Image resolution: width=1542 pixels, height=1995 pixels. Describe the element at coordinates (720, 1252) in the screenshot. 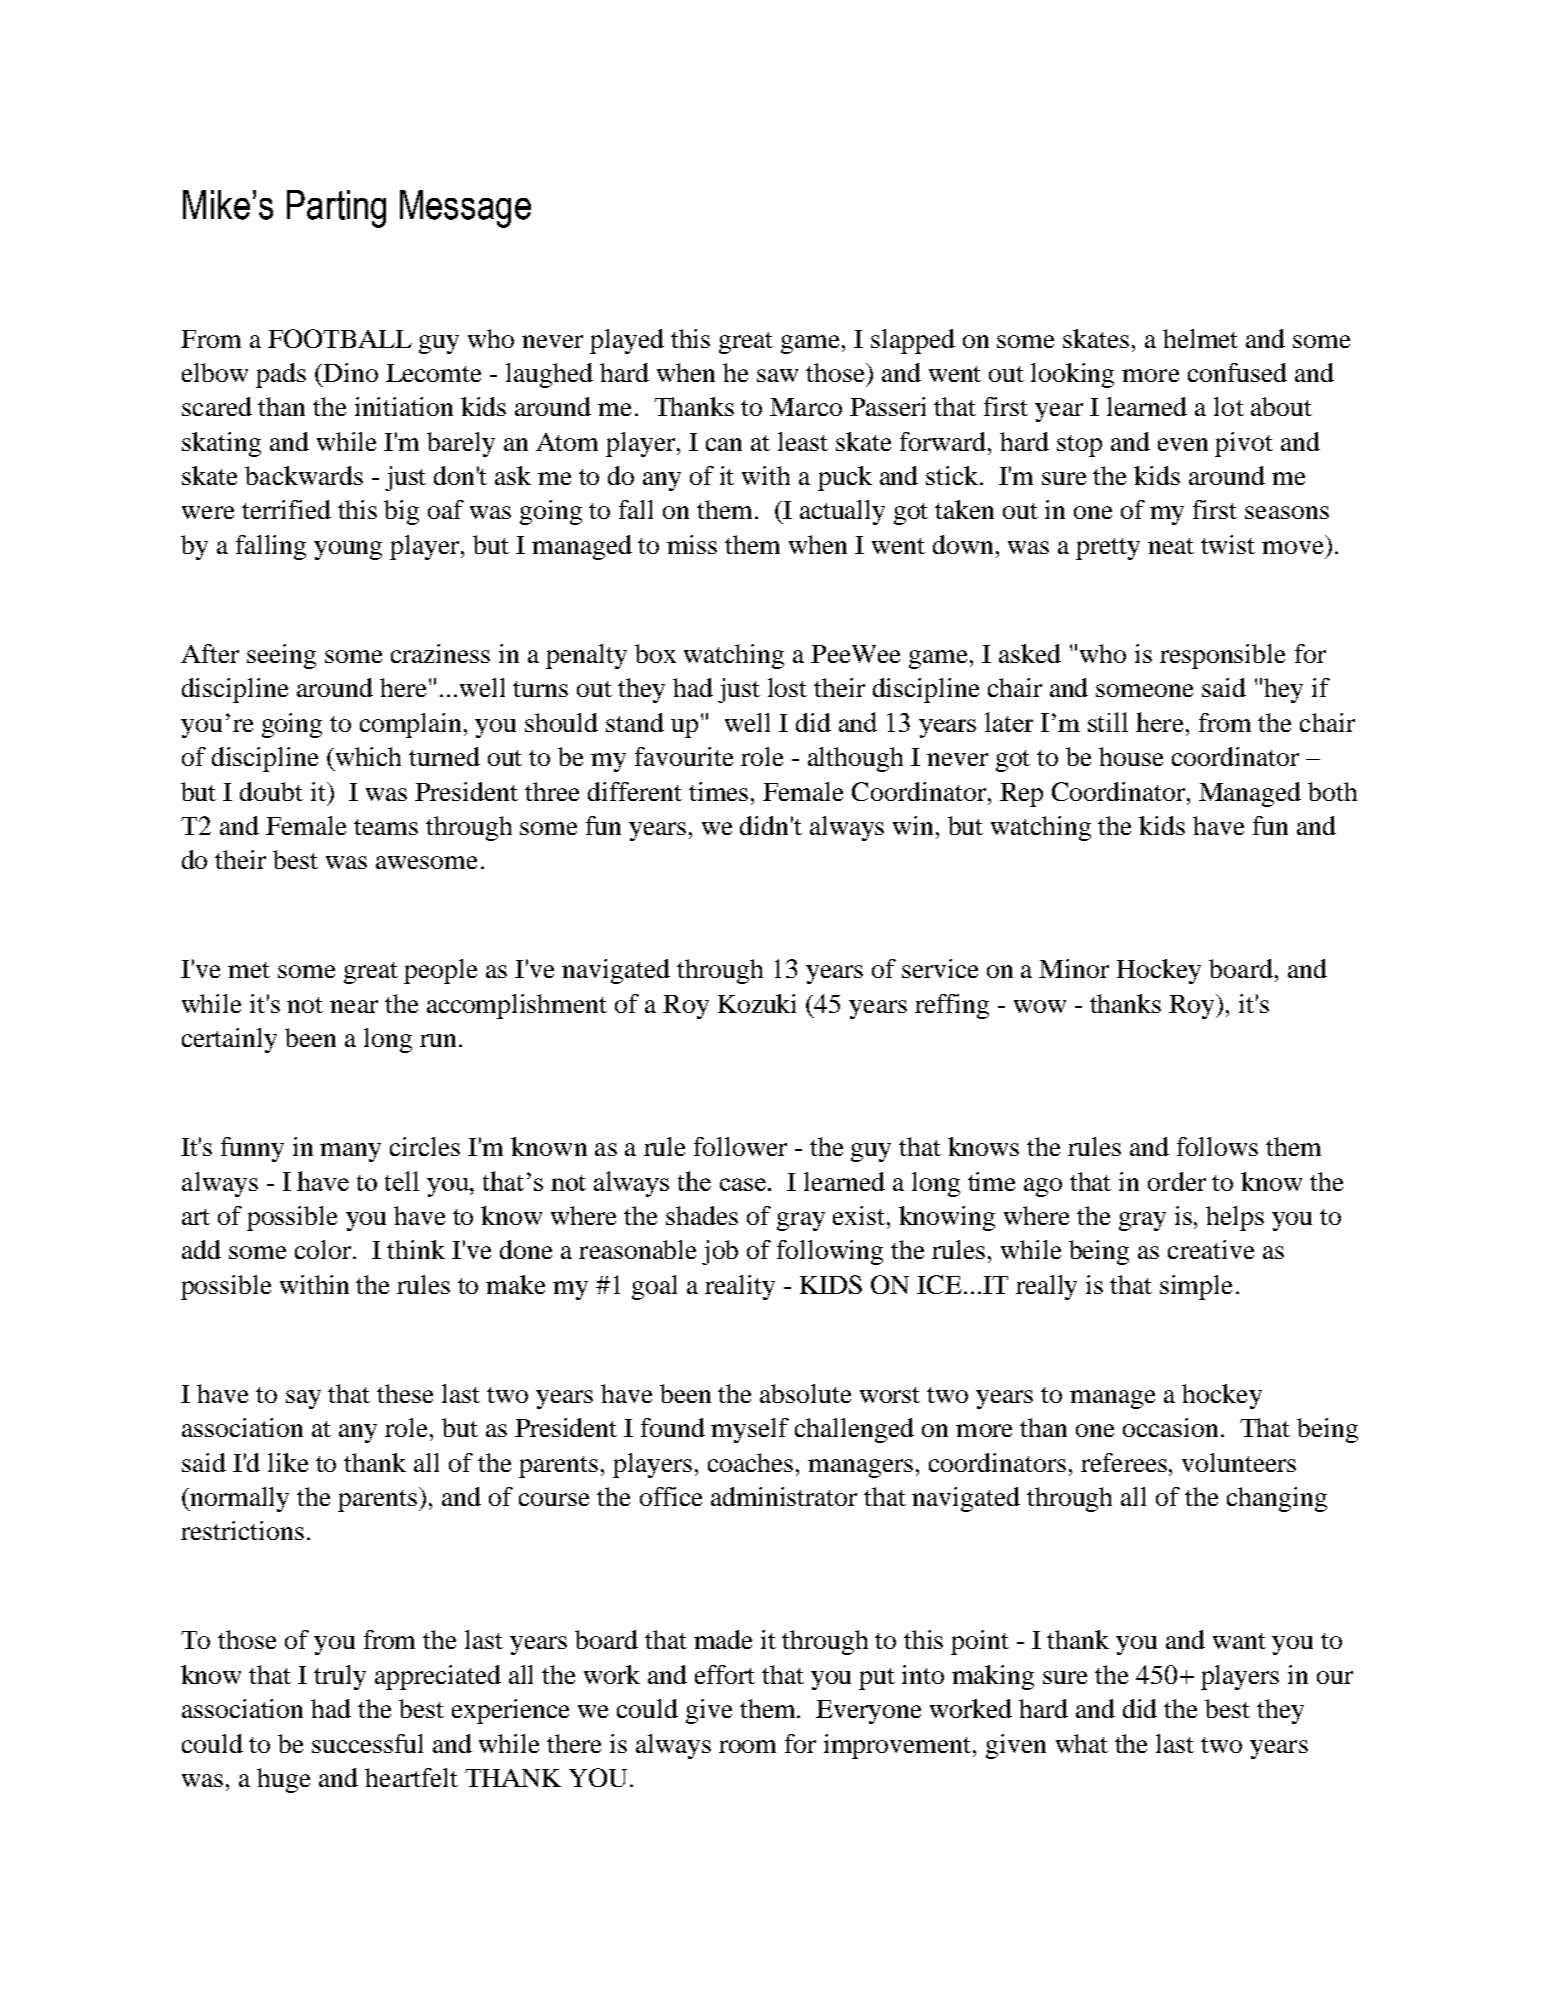

I see `job` at that location.
